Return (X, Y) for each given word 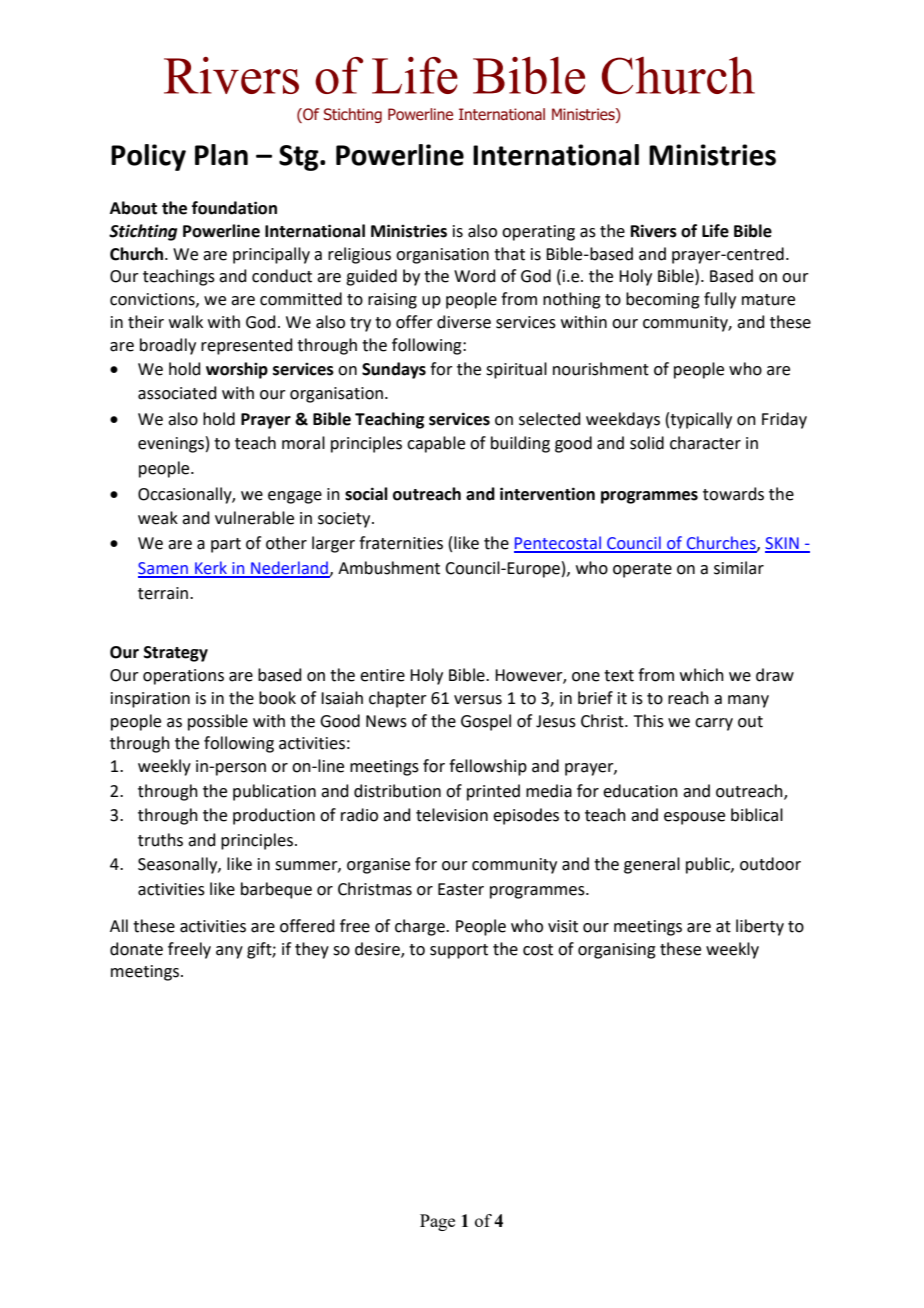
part (226, 545)
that (509, 254)
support (459, 951)
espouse (694, 818)
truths (160, 840)
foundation (234, 208)
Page (437, 1222)
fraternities (401, 543)
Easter (461, 889)
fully (720, 300)
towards (733, 494)
